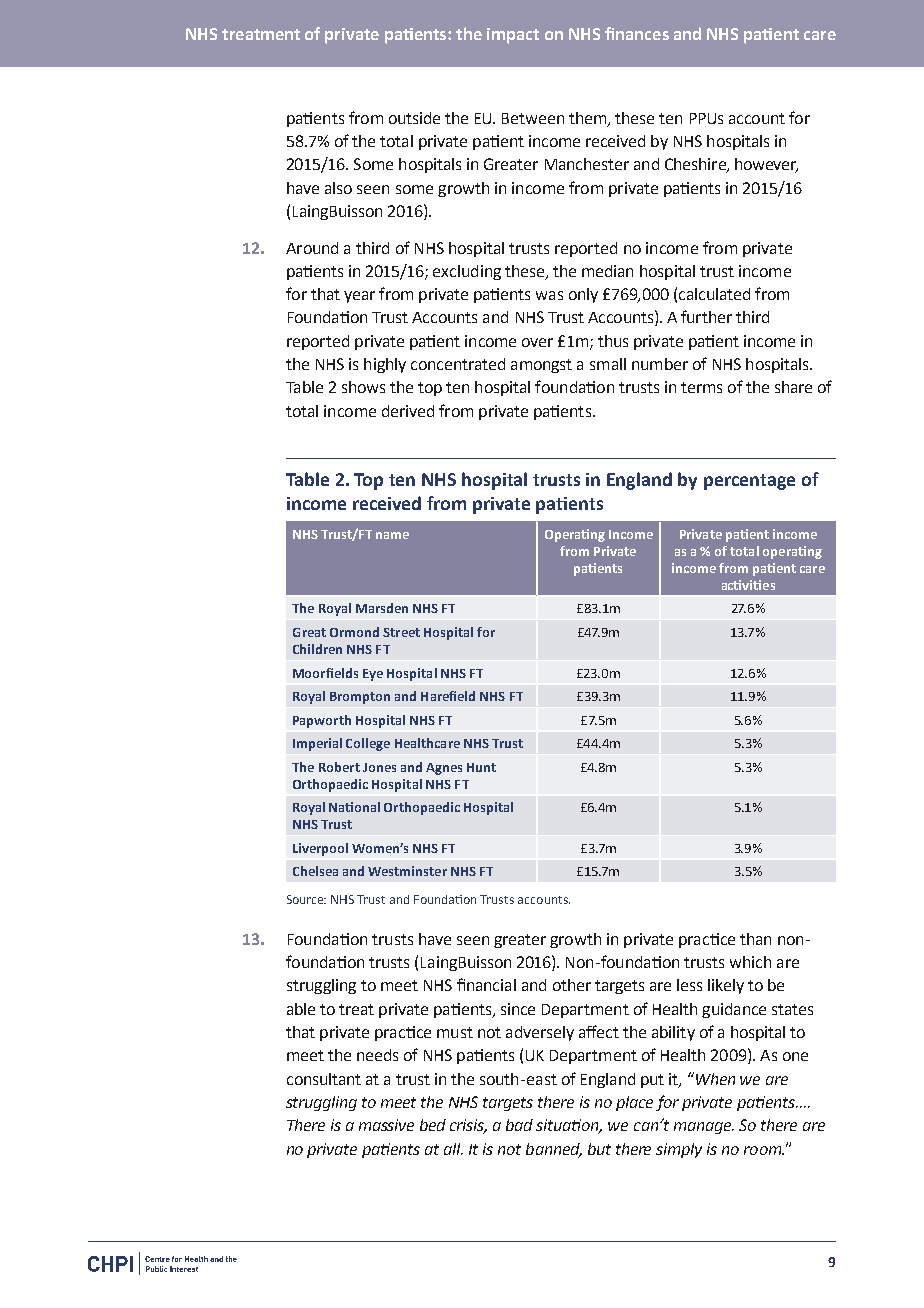 This screenshot has width=924, height=1308. Describe the element at coordinates (706, 316) in the screenshot. I see `further` at that location.
